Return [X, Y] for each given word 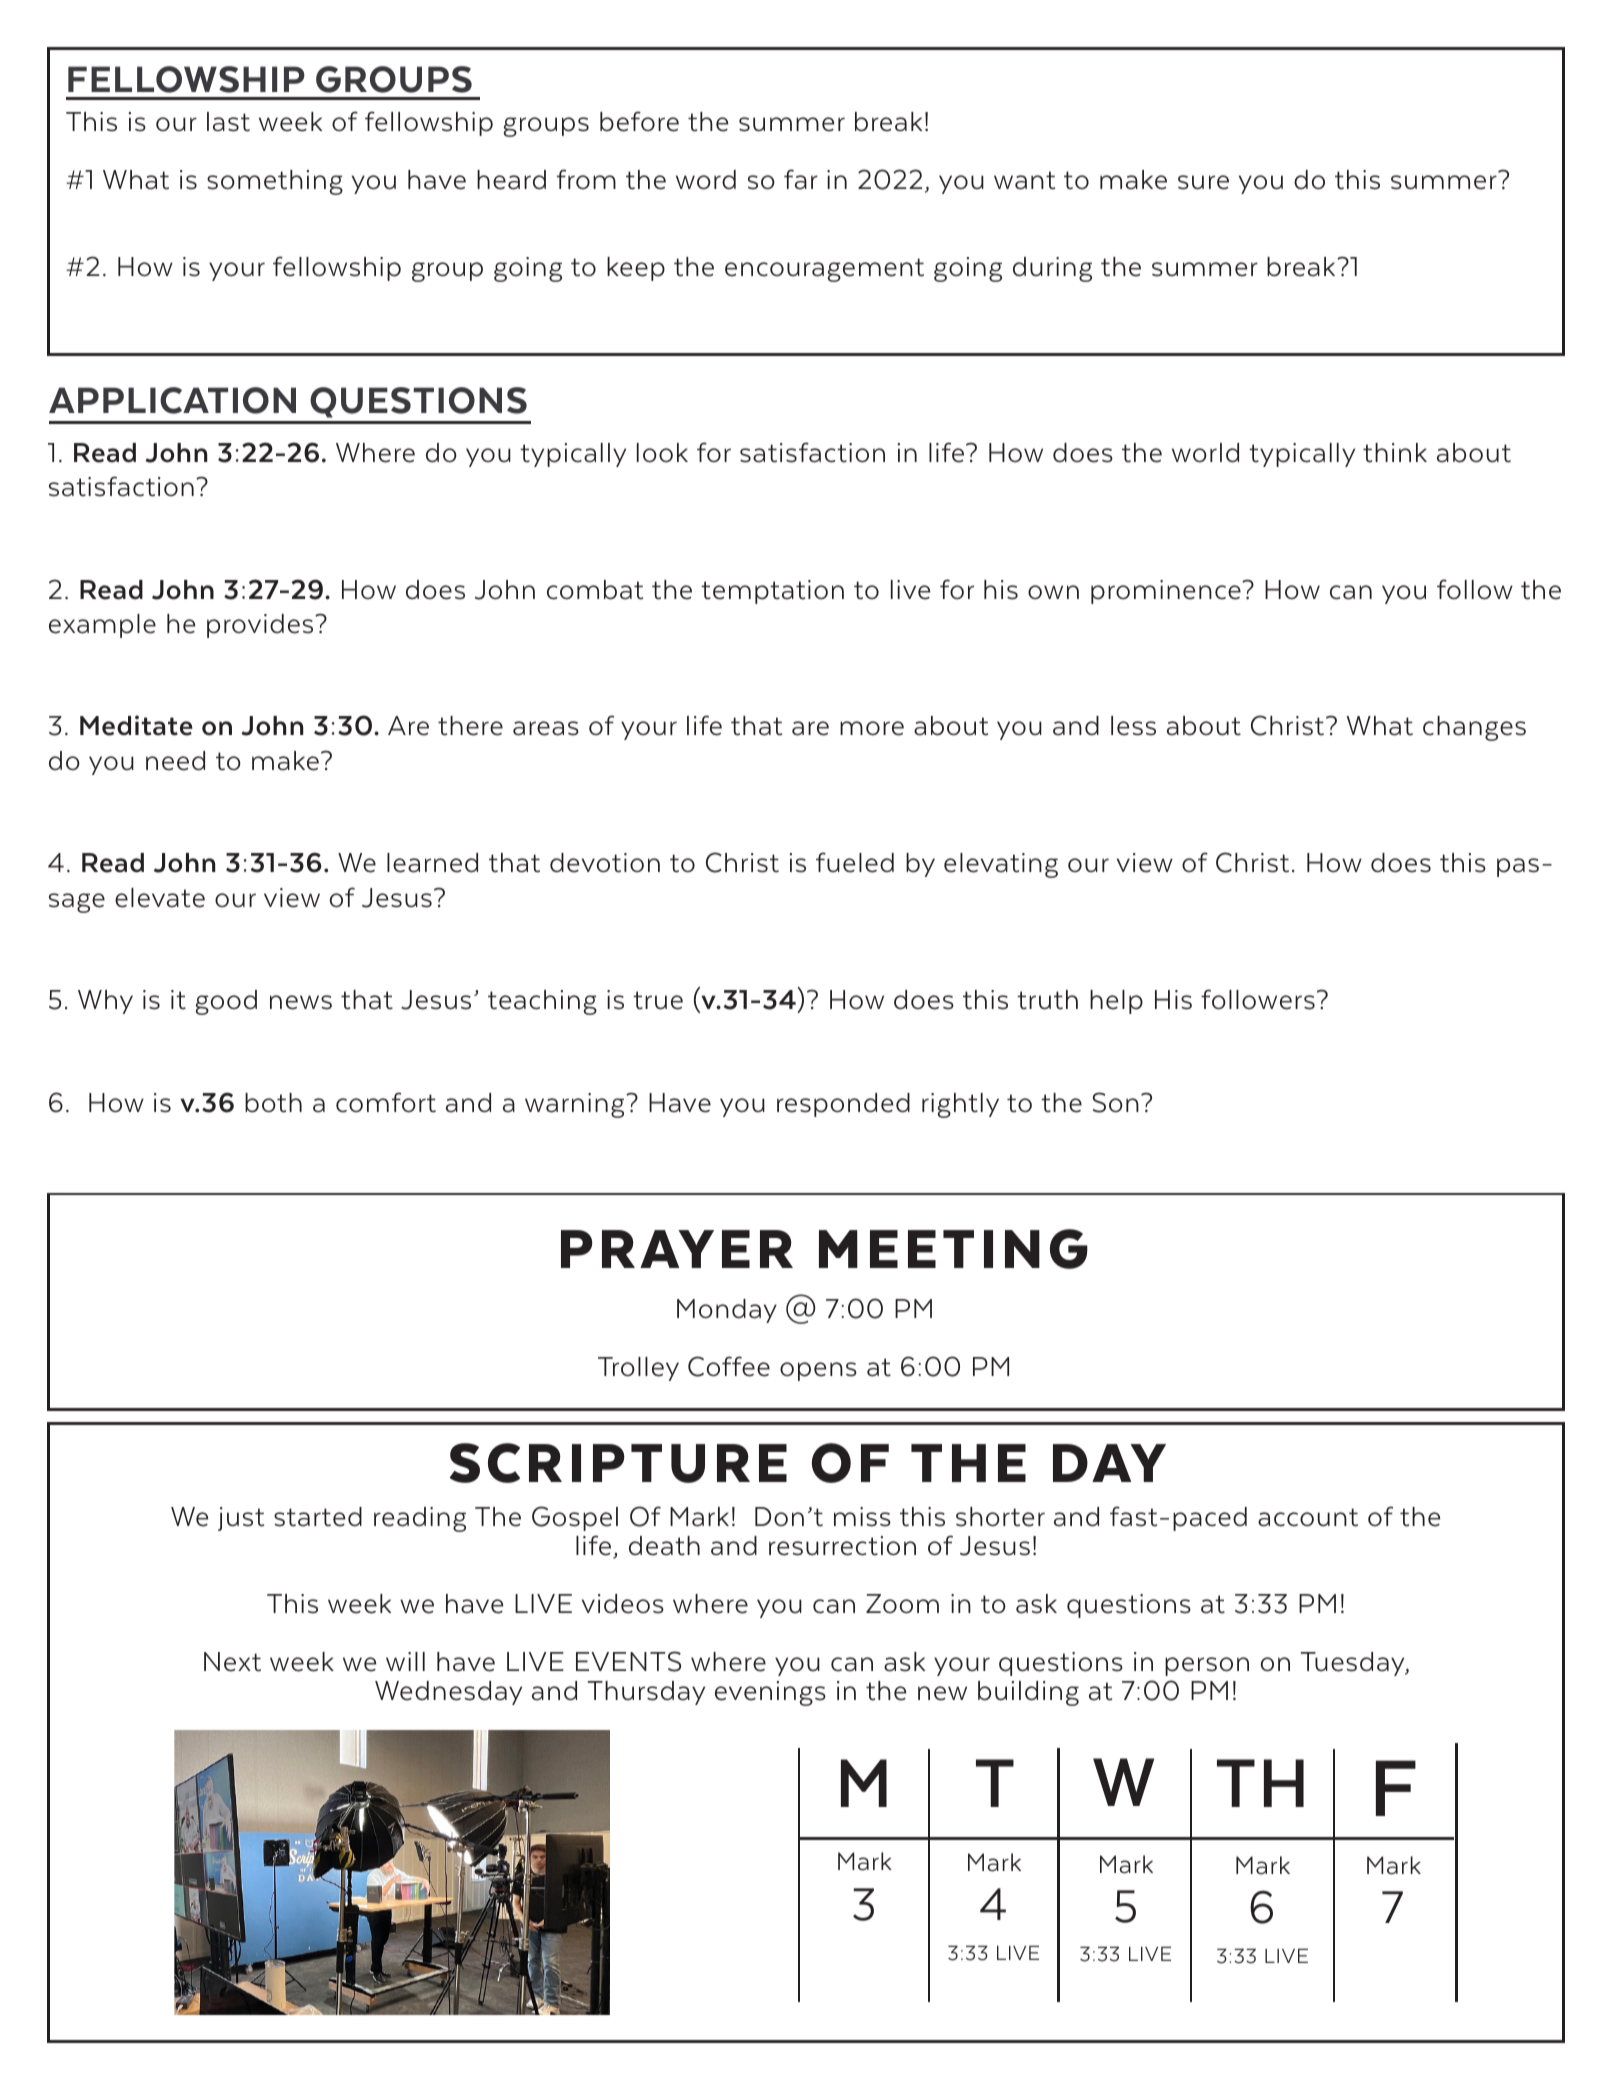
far [801, 179]
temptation [772, 592]
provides [261, 626]
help [1116, 1002]
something [275, 182]
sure [1203, 182]
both [273, 1103]
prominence [1167, 592]
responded [843, 1105]
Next [232, 1662]
